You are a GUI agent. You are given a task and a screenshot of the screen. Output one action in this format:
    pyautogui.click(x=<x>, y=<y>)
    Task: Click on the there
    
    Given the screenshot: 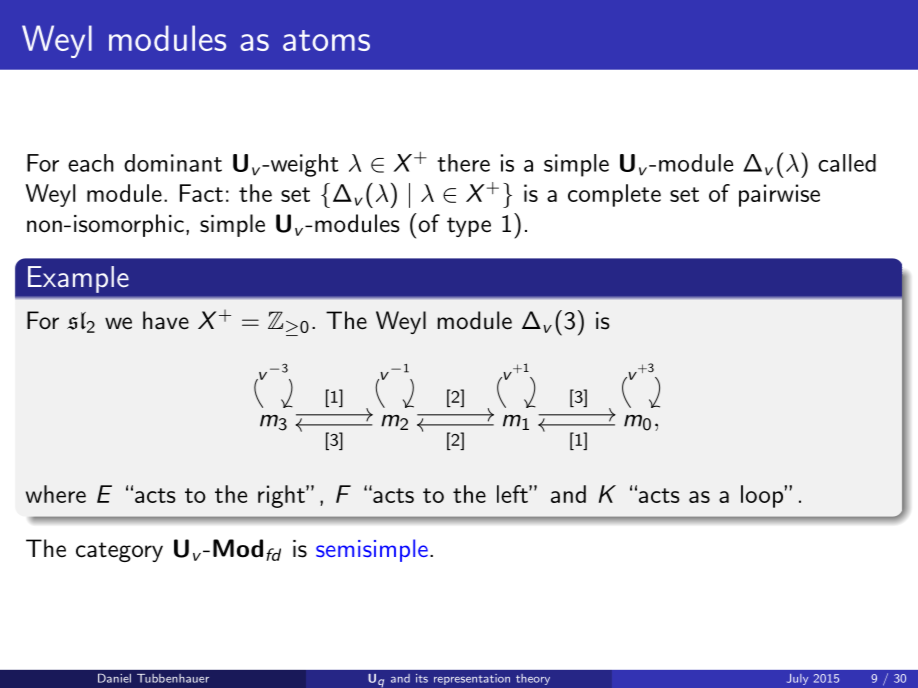 What is the action you would take?
    pyautogui.click(x=463, y=163)
